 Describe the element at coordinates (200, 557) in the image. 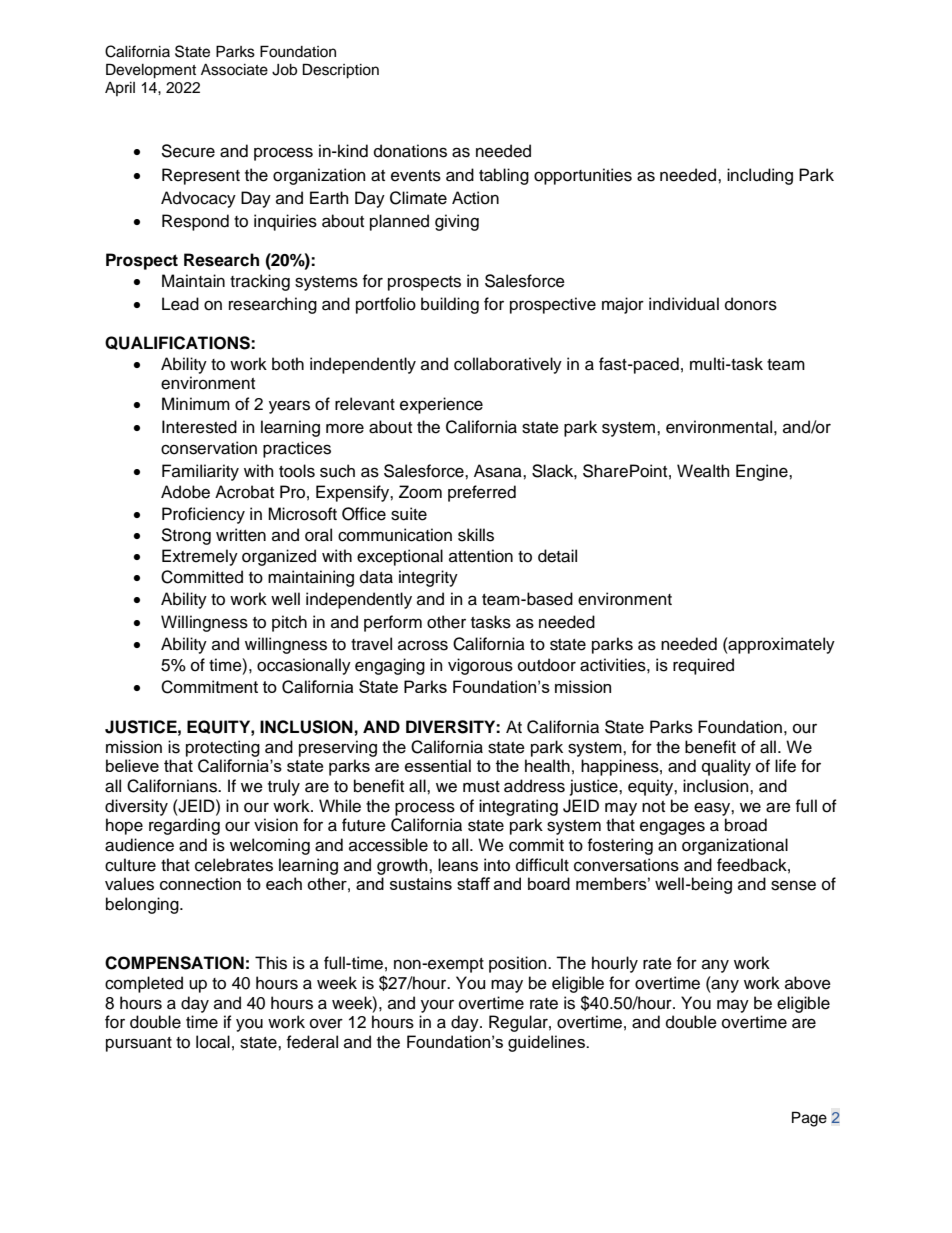

I see `Extremely` at that location.
